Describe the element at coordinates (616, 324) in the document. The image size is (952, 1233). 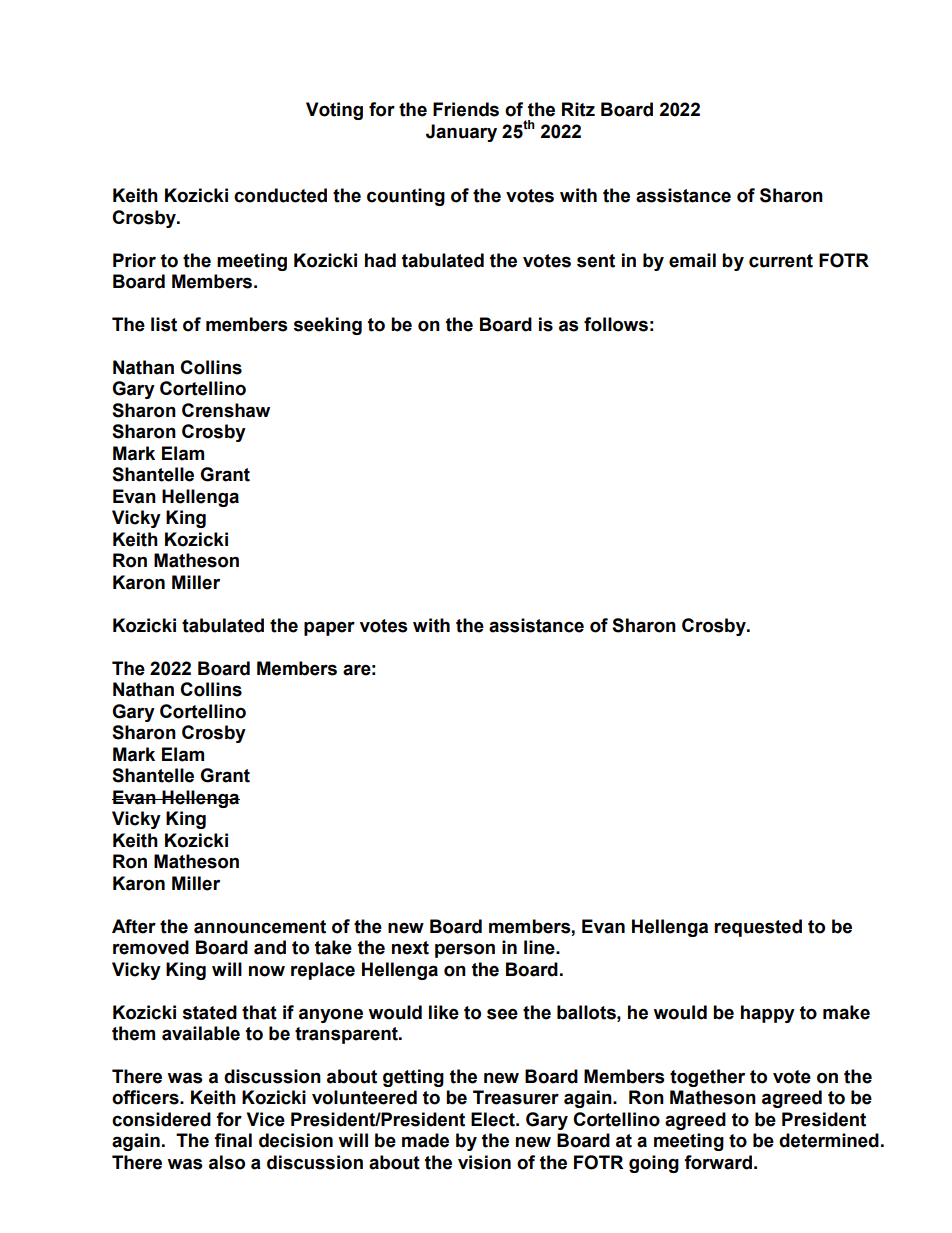
I see `follows` at that location.
